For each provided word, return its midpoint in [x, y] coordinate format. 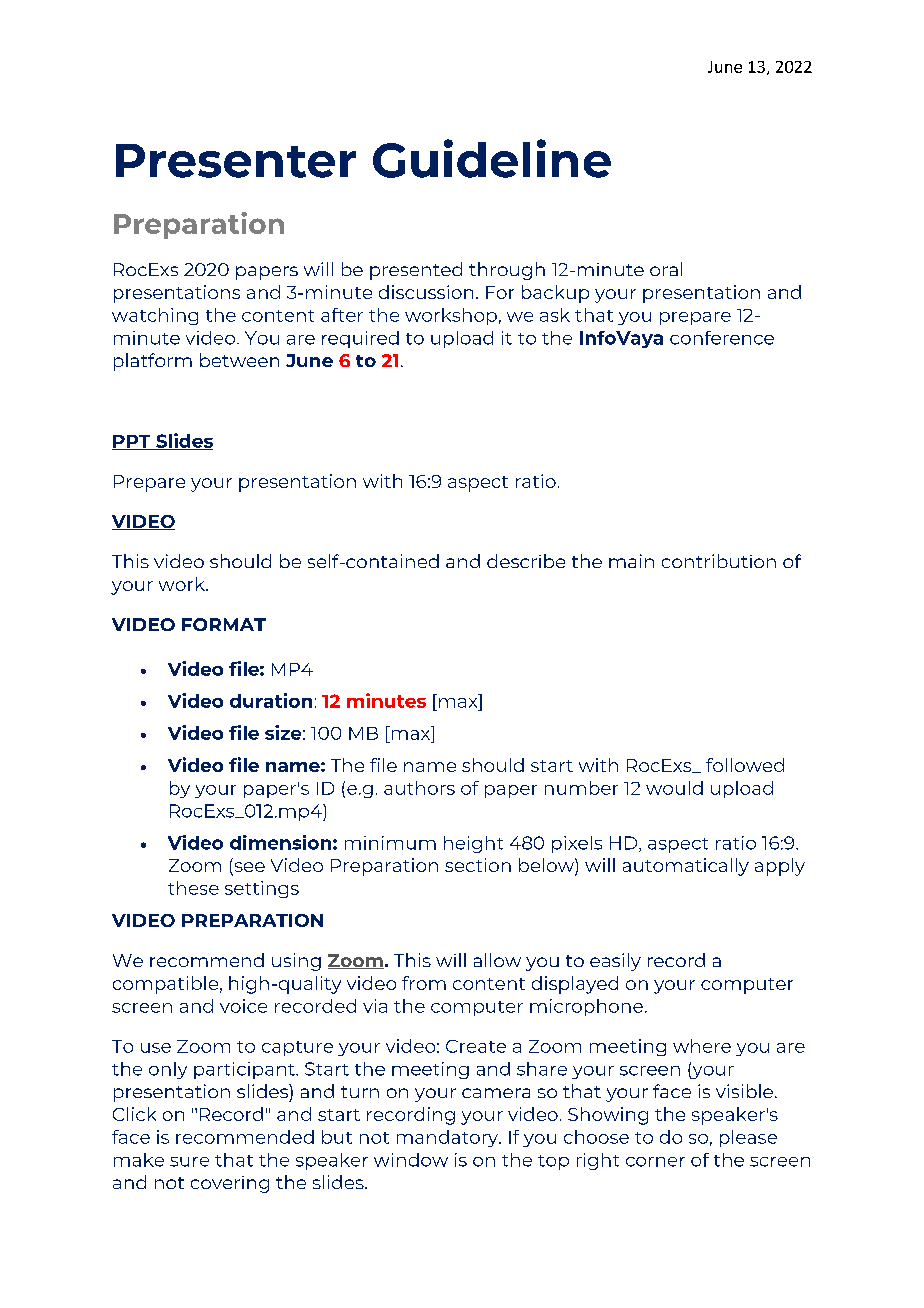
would [674, 788]
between [239, 360]
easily [615, 962]
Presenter [236, 161]
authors [419, 788]
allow [497, 960]
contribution [719, 561]
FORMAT [224, 624]
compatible [165, 985]
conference [722, 338]
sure [189, 1162]
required [360, 339]
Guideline [492, 158]
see [248, 868]
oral [666, 269]
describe [526, 561]
